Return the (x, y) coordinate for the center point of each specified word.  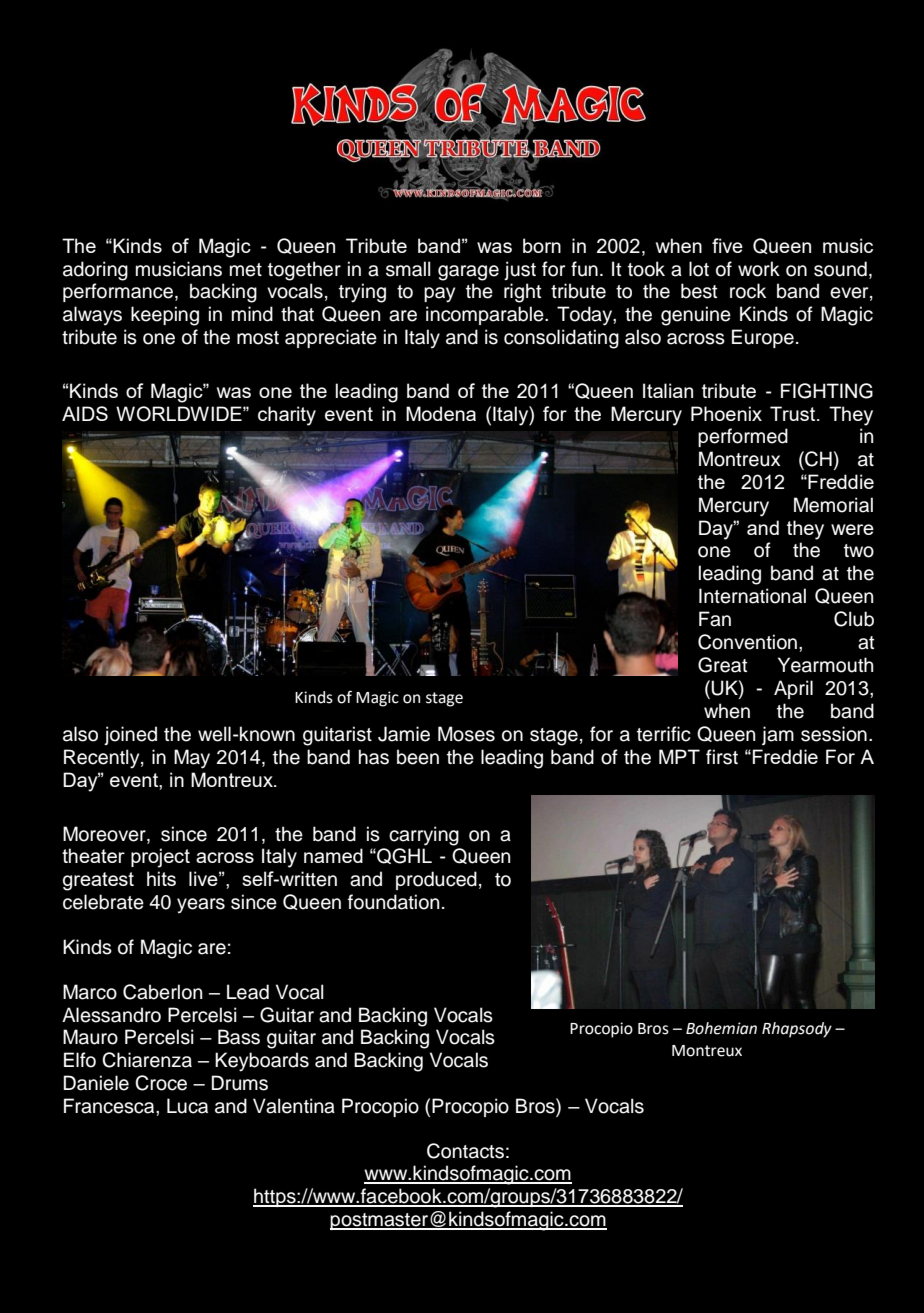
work (759, 269)
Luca (187, 1106)
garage (468, 273)
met (246, 270)
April (793, 689)
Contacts (465, 1151)
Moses (466, 734)
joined (130, 735)
